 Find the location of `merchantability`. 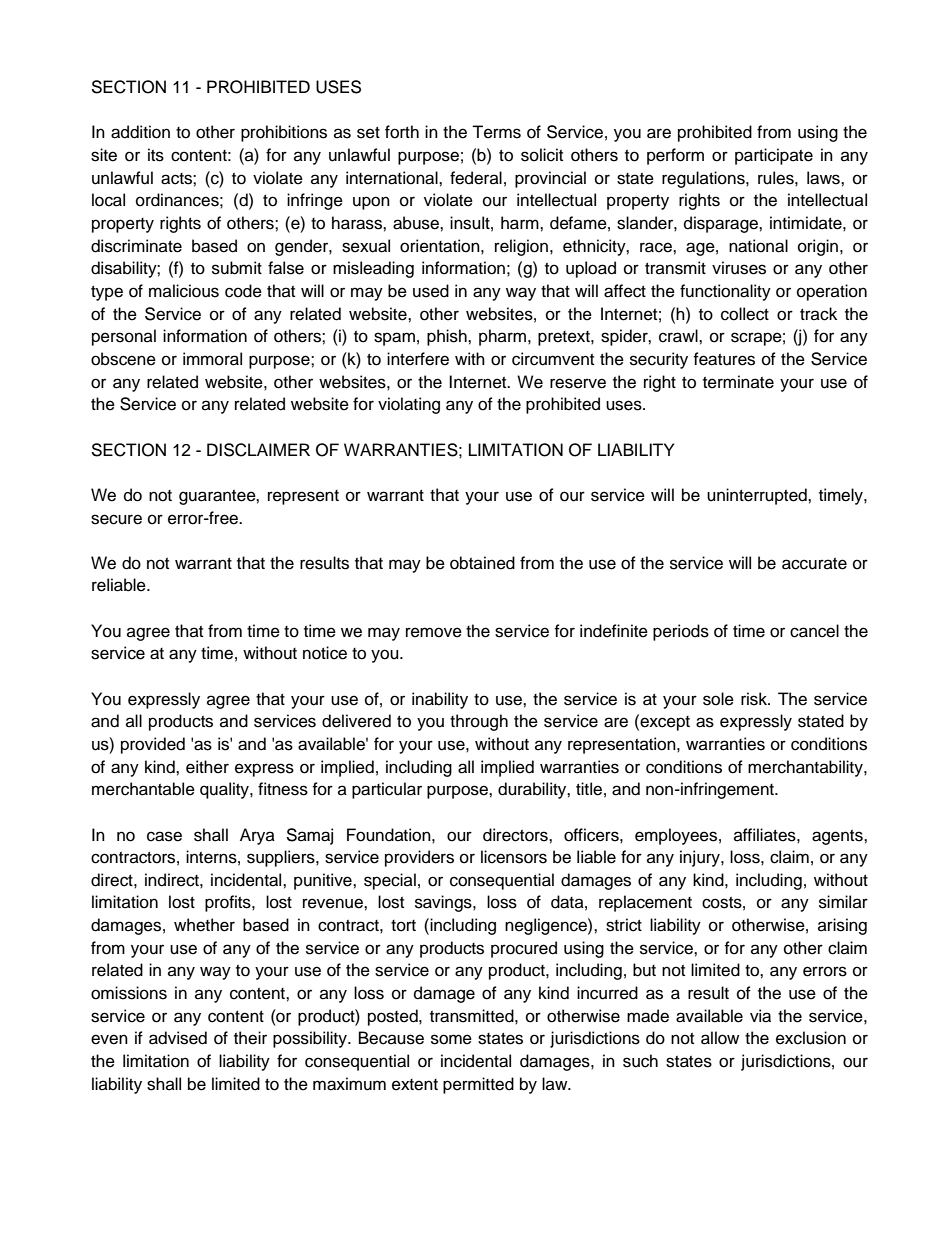

merchantability is located at coordinates (806, 768).
